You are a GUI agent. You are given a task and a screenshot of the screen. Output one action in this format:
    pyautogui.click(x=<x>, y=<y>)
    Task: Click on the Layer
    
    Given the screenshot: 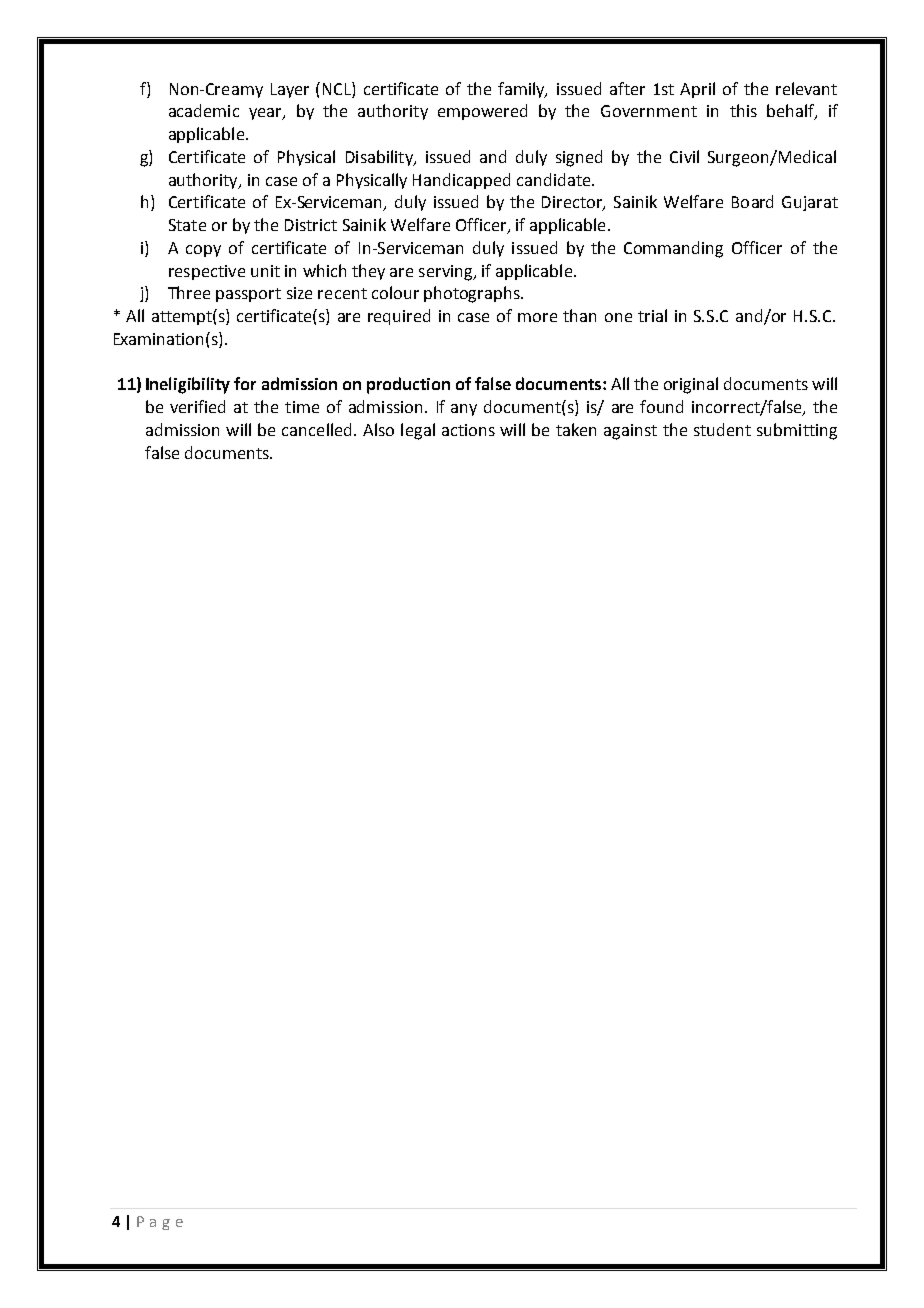 What is the action you would take?
    pyautogui.click(x=290, y=90)
